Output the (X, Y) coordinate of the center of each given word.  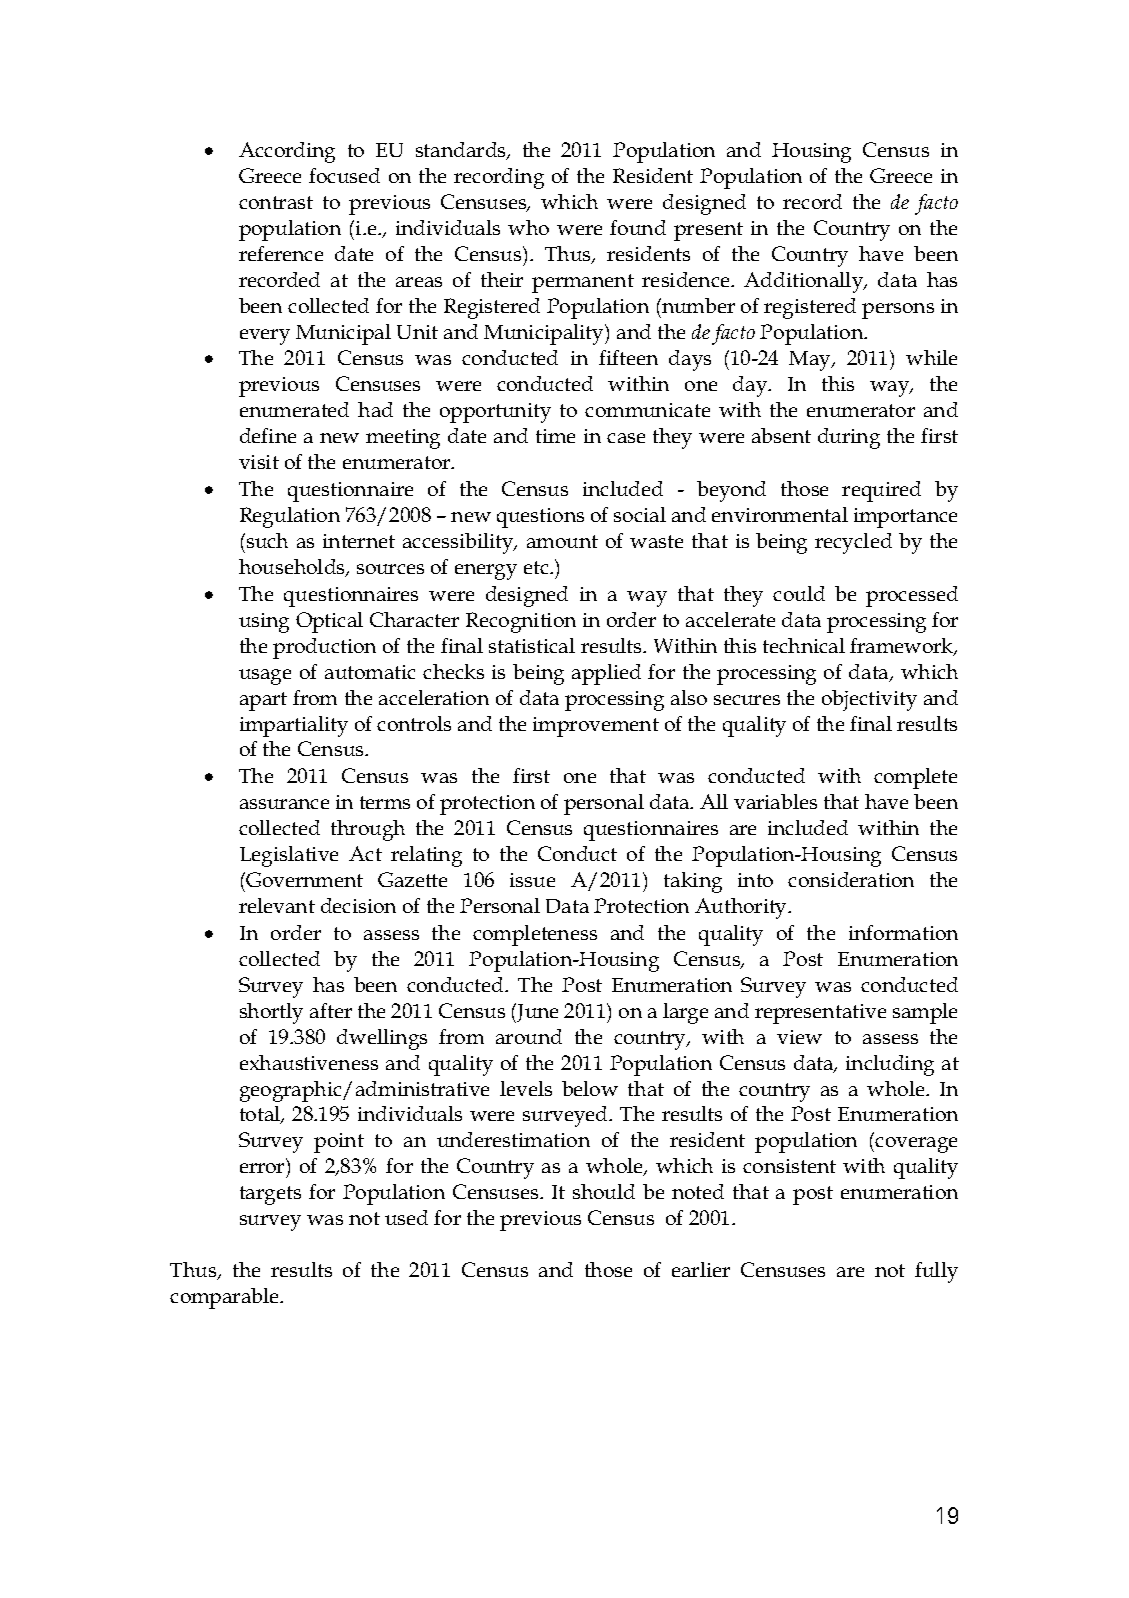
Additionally (805, 282)
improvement (596, 727)
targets (270, 1195)
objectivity (869, 700)
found (638, 227)
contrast (276, 202)
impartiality (294, 726)
